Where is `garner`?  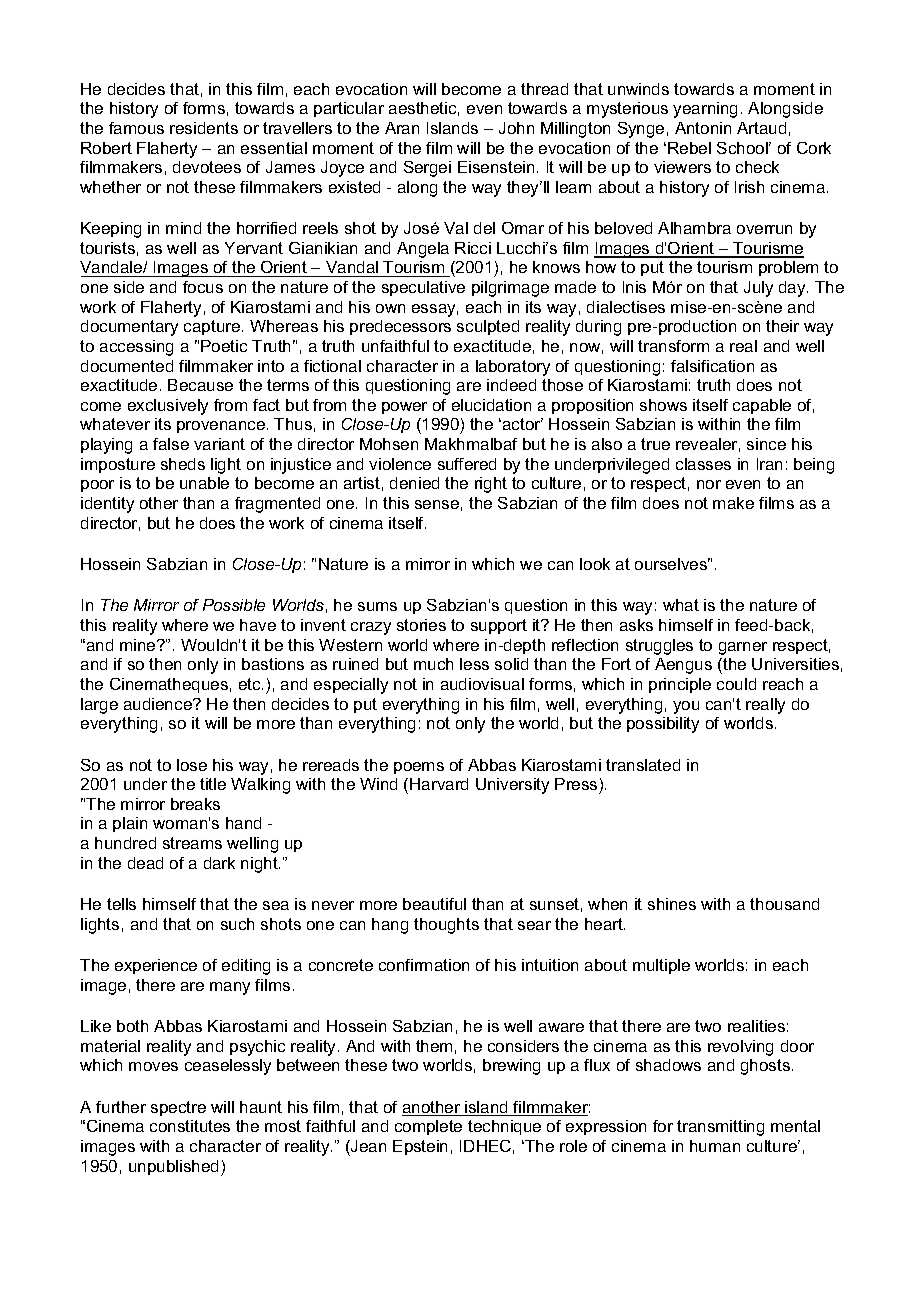 garner is located at coordinates (743, 648).
